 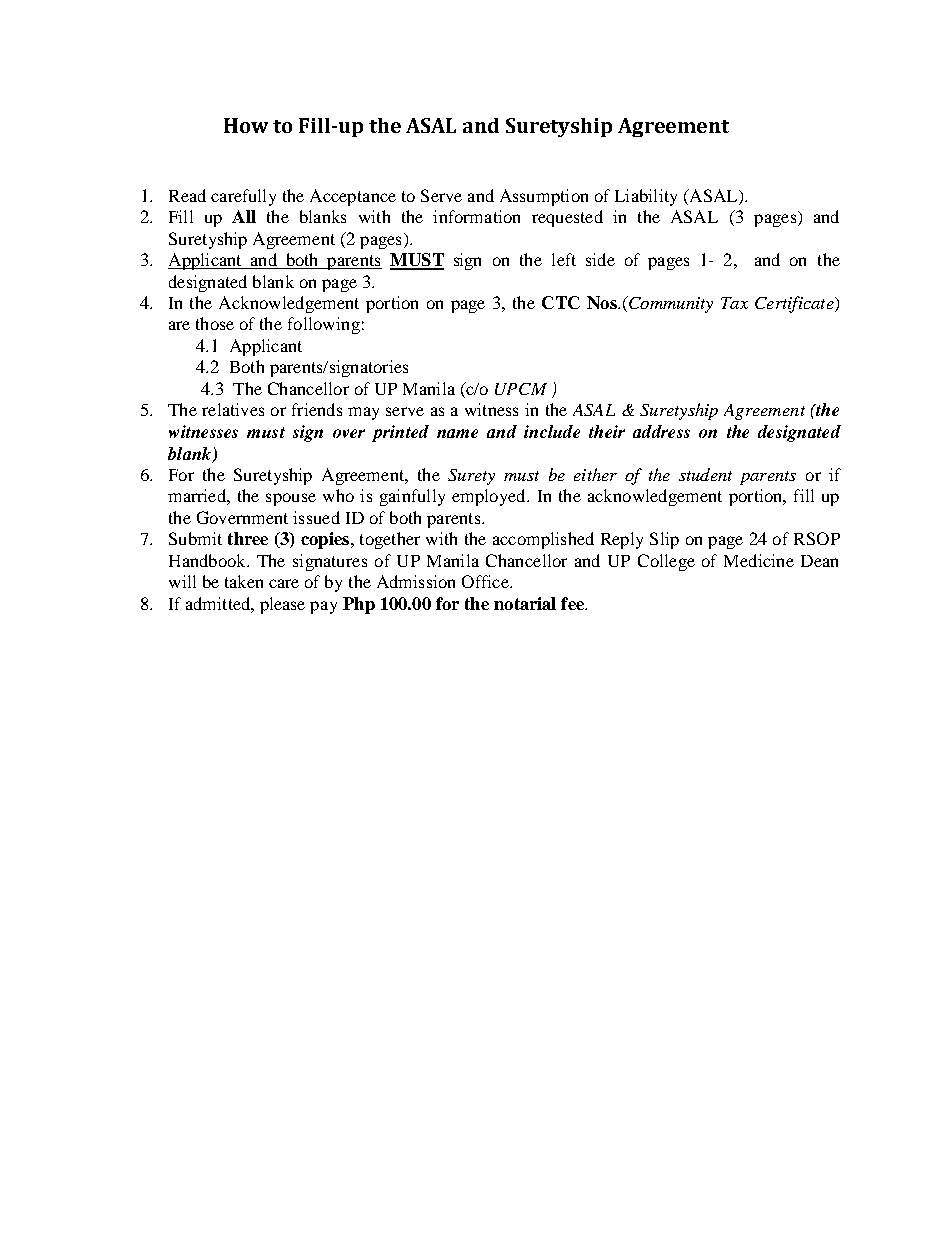 What do you see at coordinates (244, 216) in the image?
I see `All` at bounding box center [244, 216].
